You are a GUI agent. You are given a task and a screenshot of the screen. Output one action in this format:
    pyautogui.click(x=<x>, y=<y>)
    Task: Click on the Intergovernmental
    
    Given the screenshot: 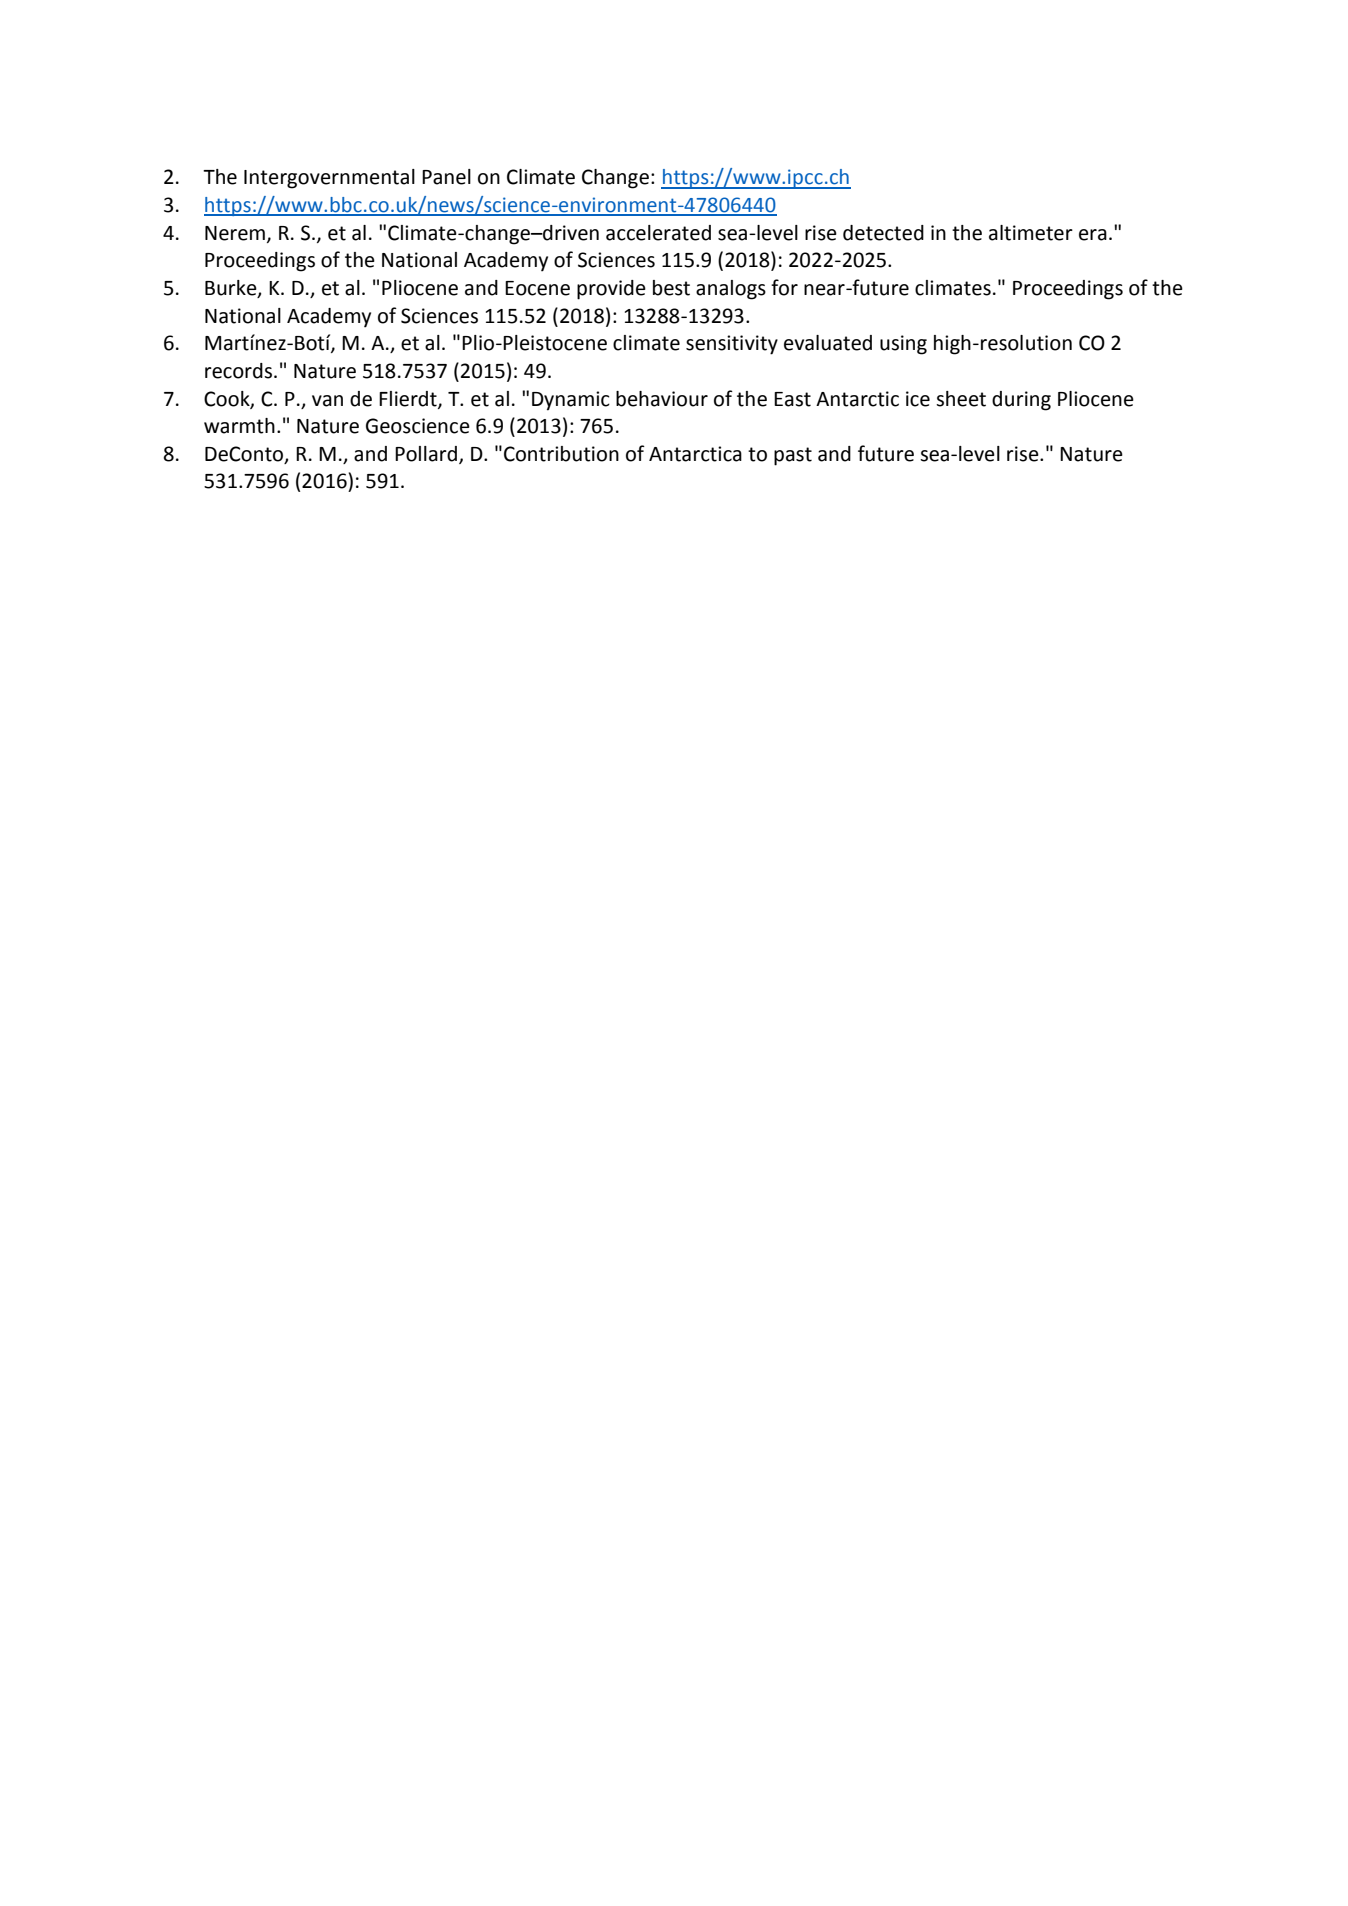 What is the action you would take?
    pyautogui.click(x=329, y=179)
